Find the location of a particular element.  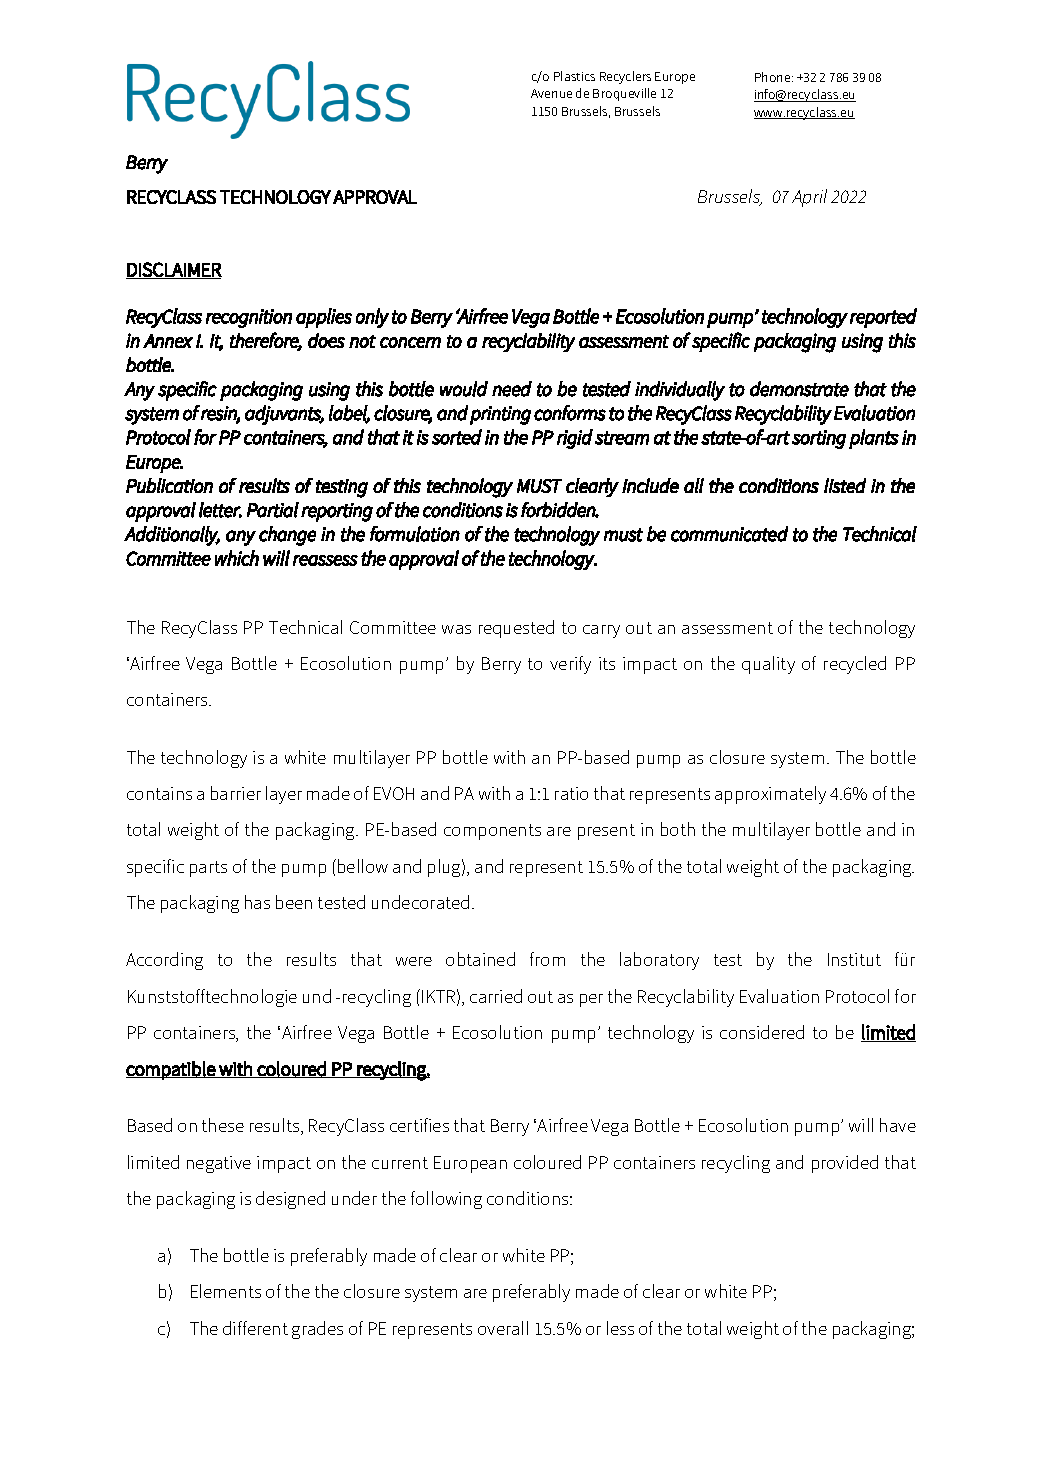

overall is located at coordinates (503, 1328).
